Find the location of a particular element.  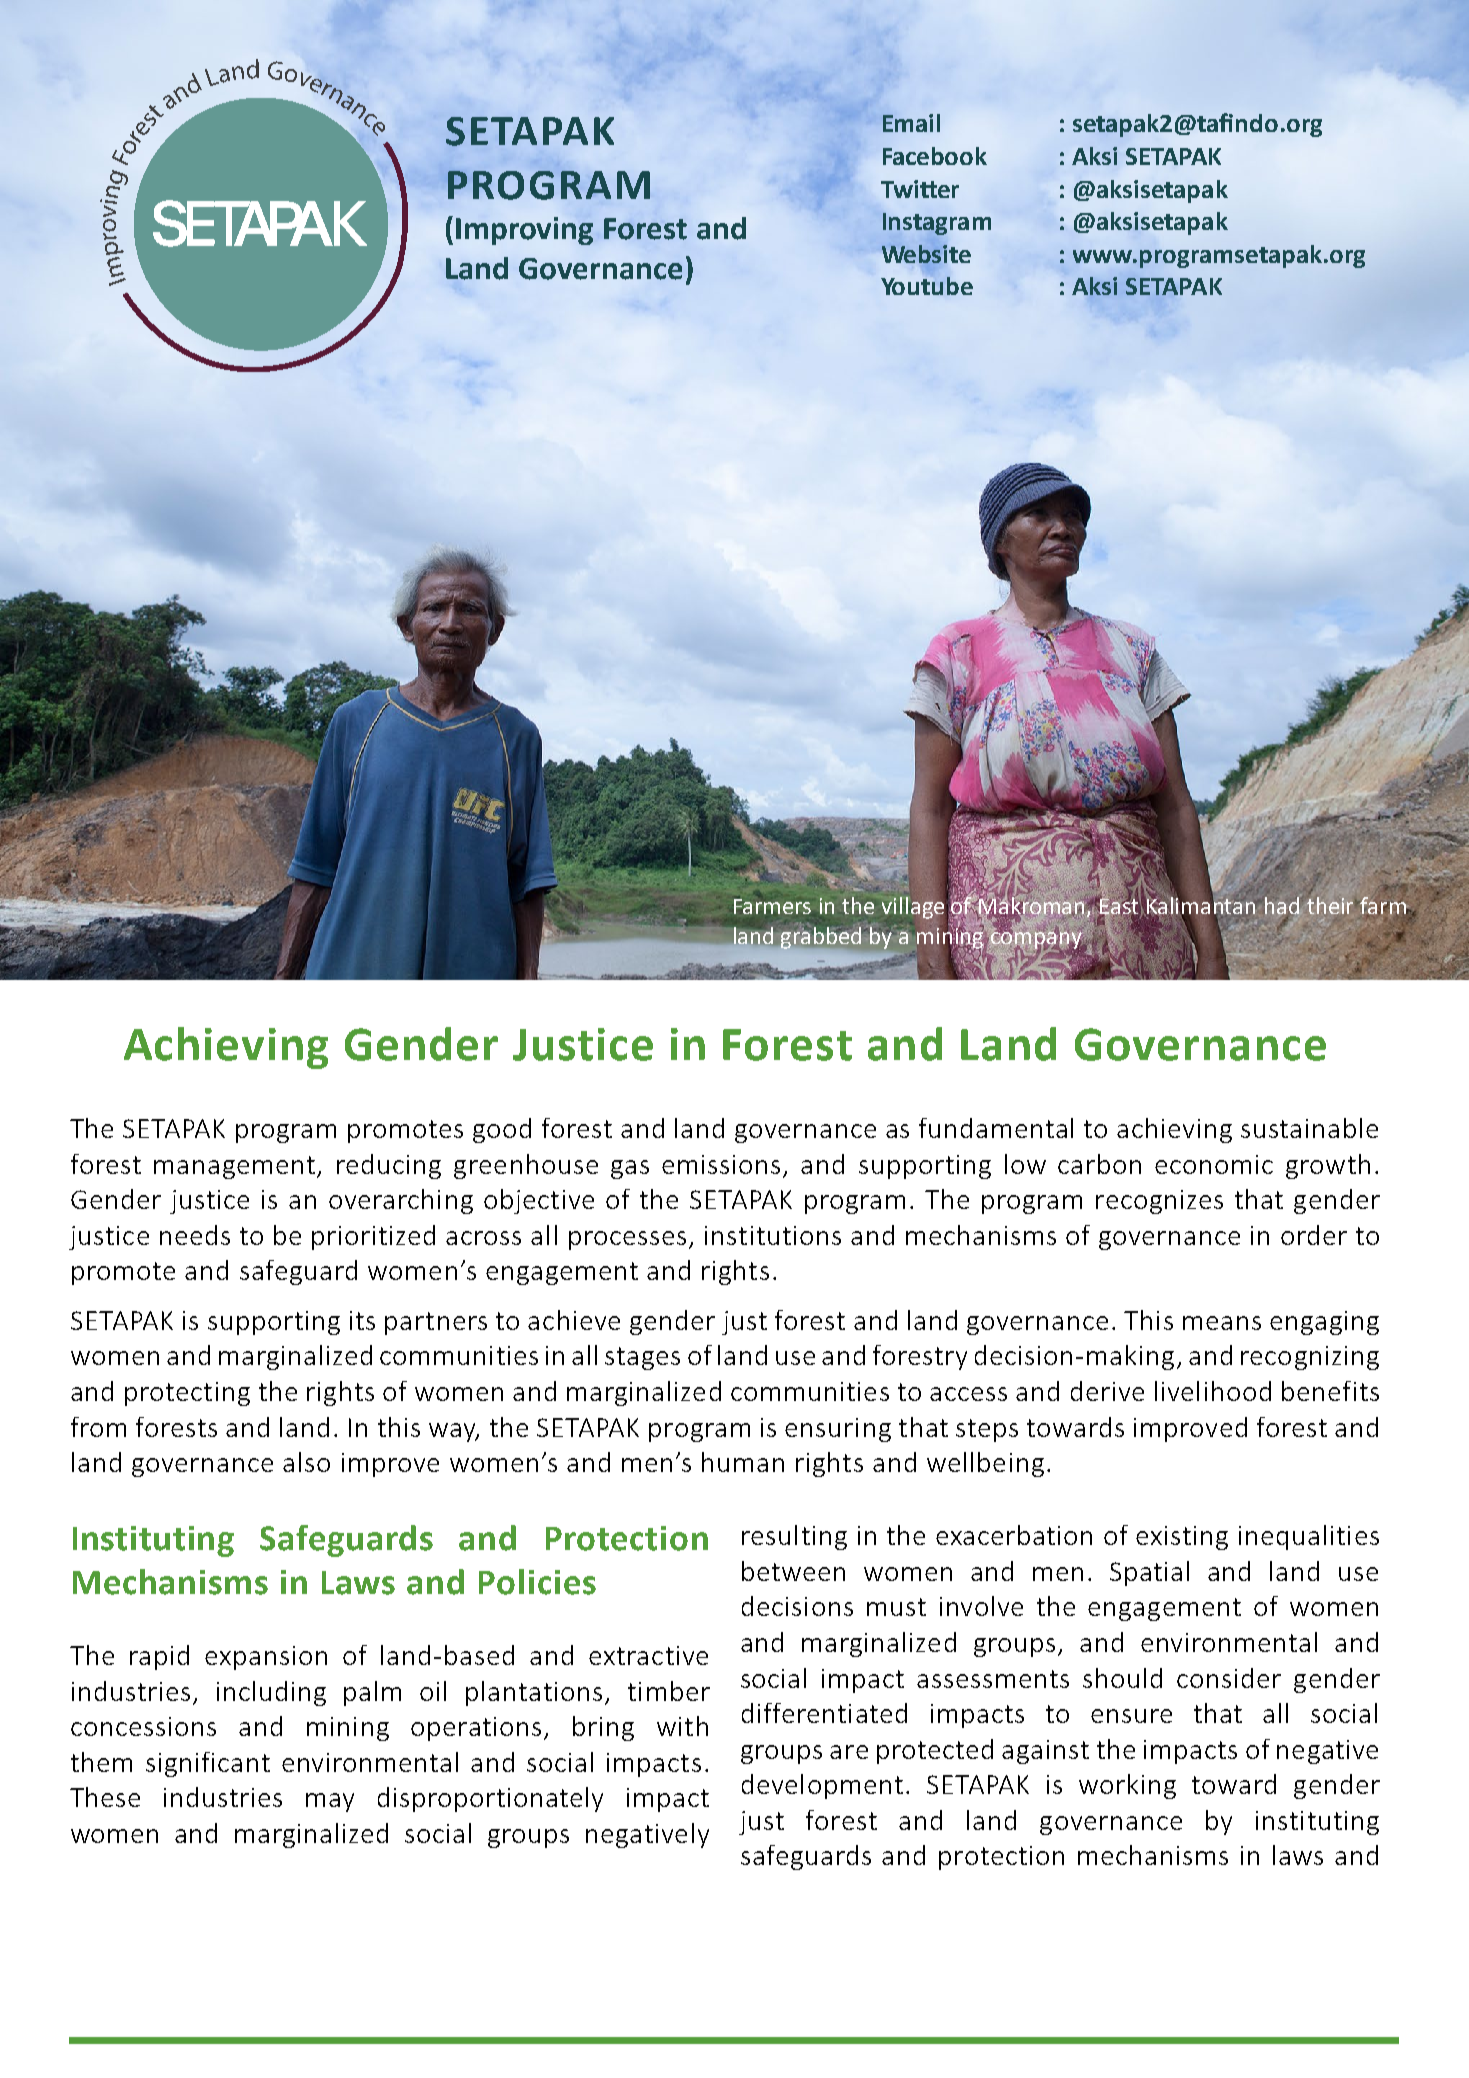

significant is located at coordinates (208, 1764).
